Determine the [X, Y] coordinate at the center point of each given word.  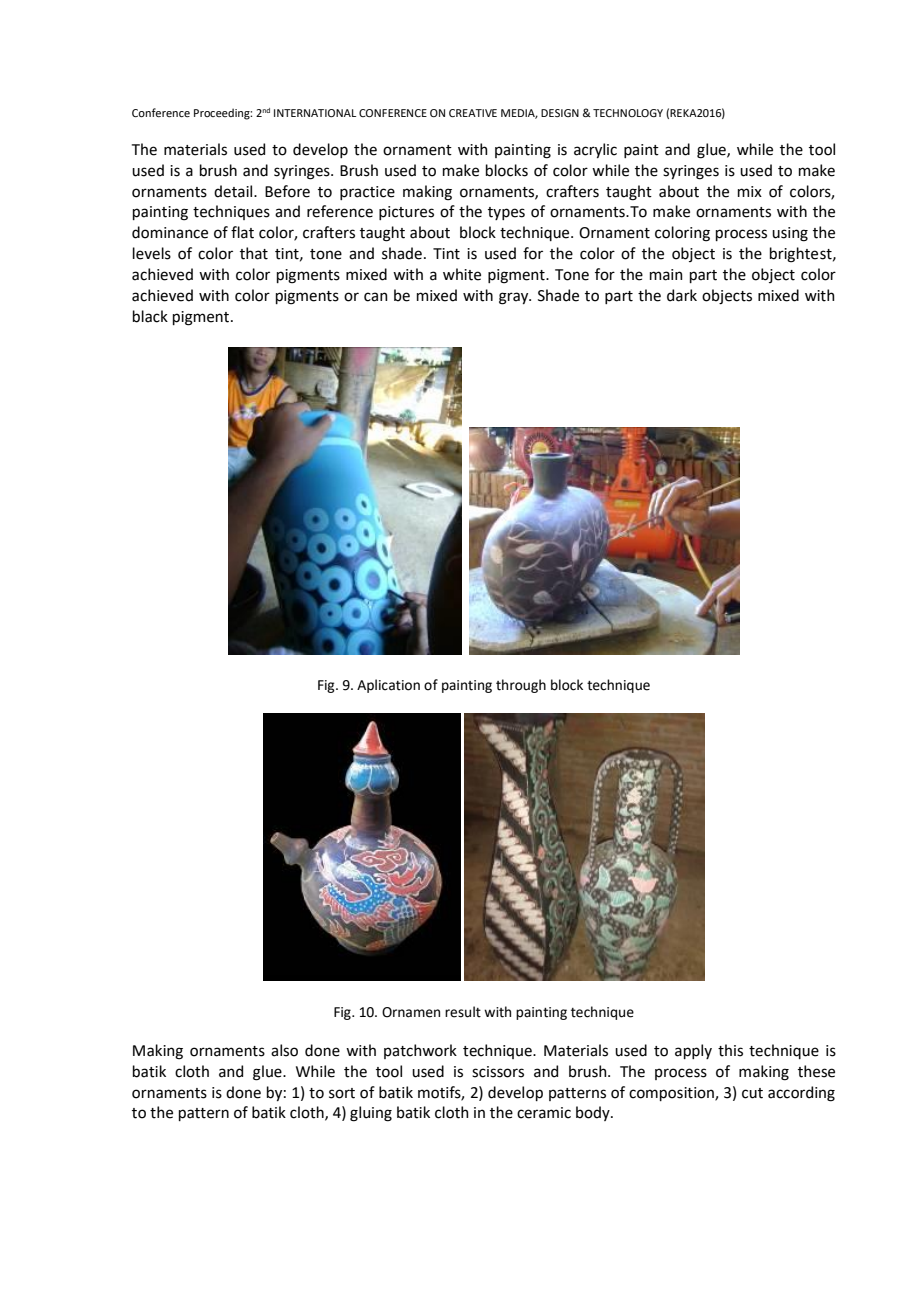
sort [342, 1093]
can [376, 297]
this [730, 1050]
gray [515, 298]
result [463, 1012]
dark [682, 295]
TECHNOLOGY [628, 113]
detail [234, 191]
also [284, 1050]
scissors [498, 1072]
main [666, 275]
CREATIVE [473, 113]
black [150, 316]
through [521, 686]
